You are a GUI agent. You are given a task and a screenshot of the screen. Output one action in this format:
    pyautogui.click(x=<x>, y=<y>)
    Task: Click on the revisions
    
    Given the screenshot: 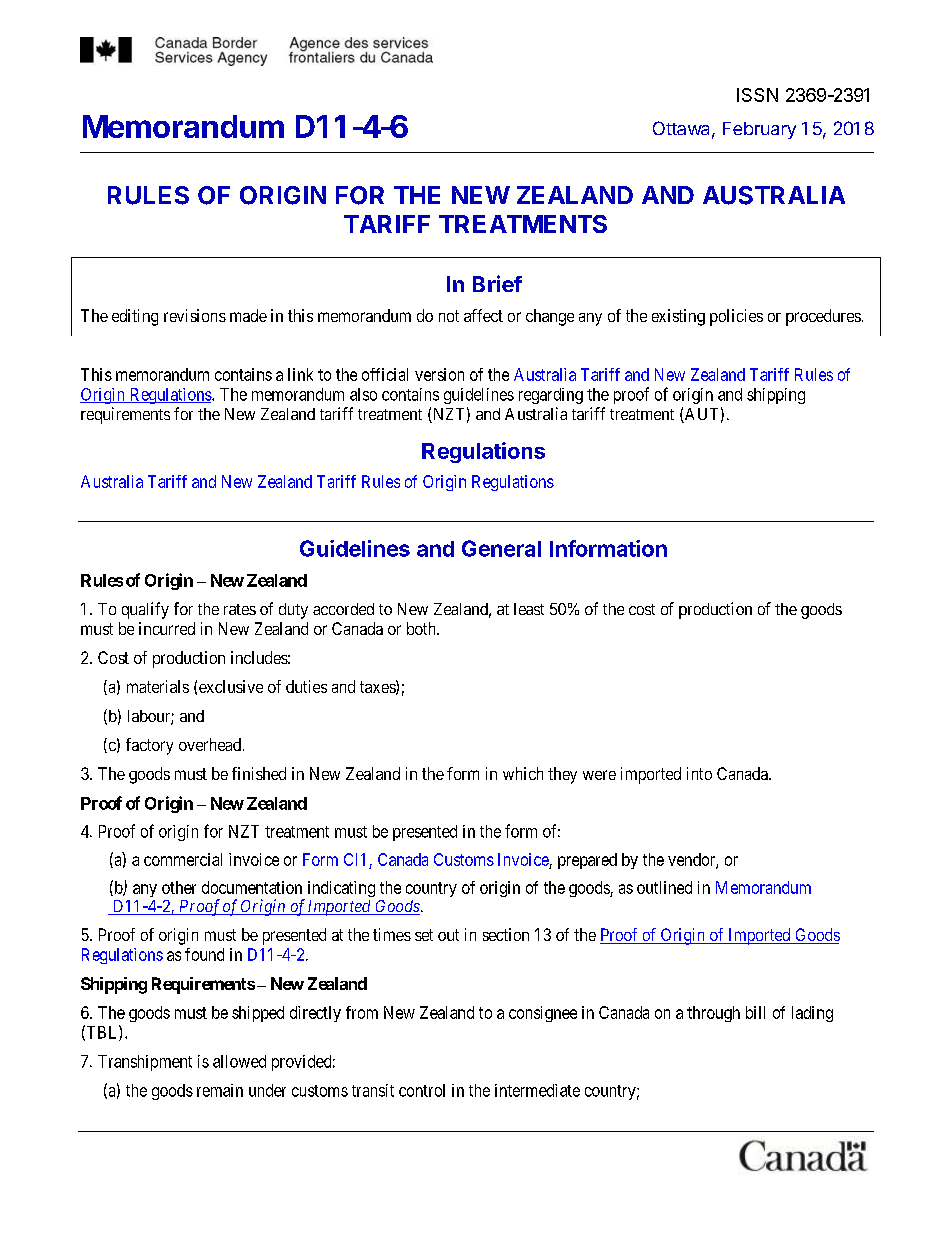 What is the action you would take?
    pyautogui.click(x=195, y=315)
